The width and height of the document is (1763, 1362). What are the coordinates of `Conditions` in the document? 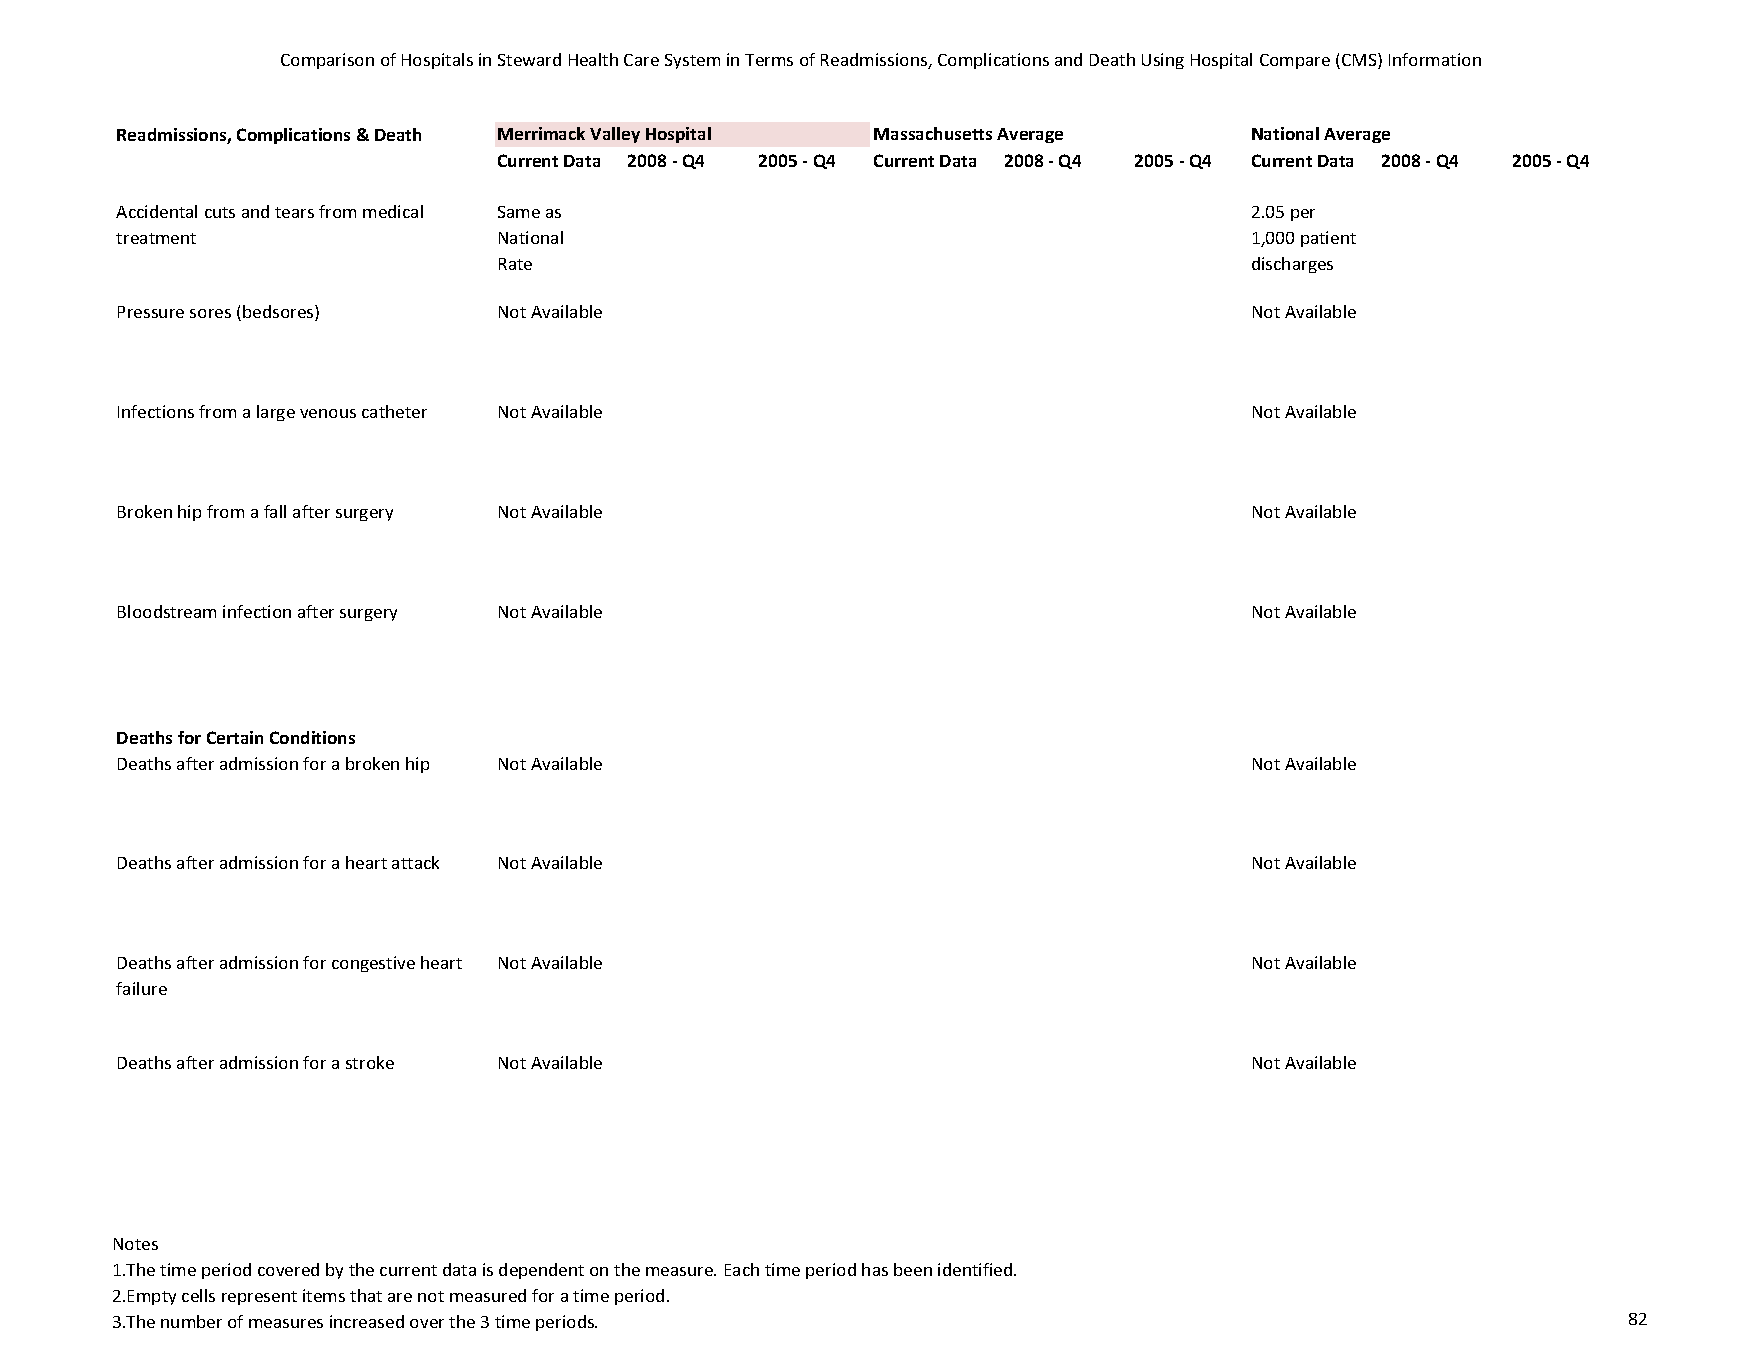 It's located at (312, 737).
